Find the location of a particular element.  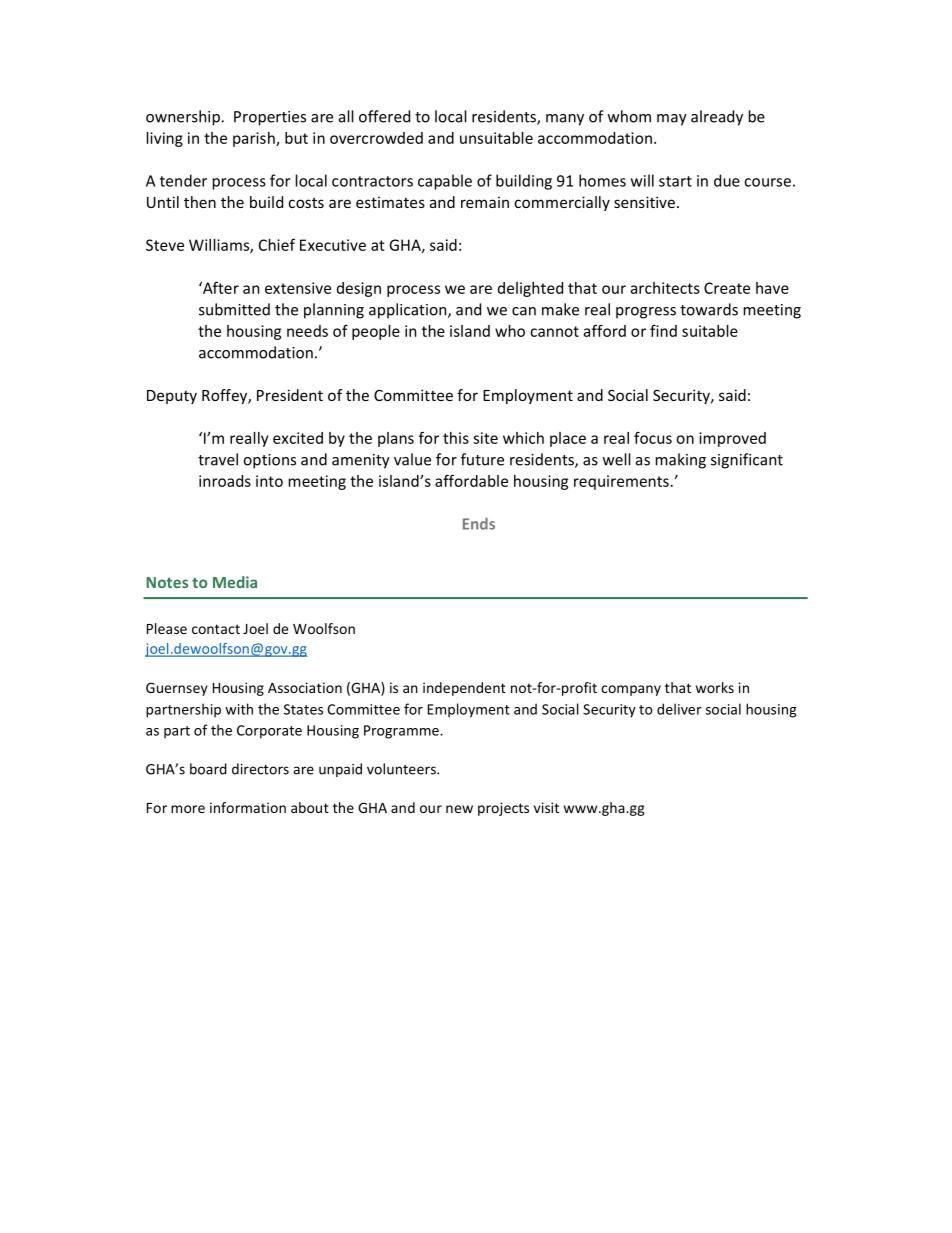

find is located at coordinates (663, 331).
